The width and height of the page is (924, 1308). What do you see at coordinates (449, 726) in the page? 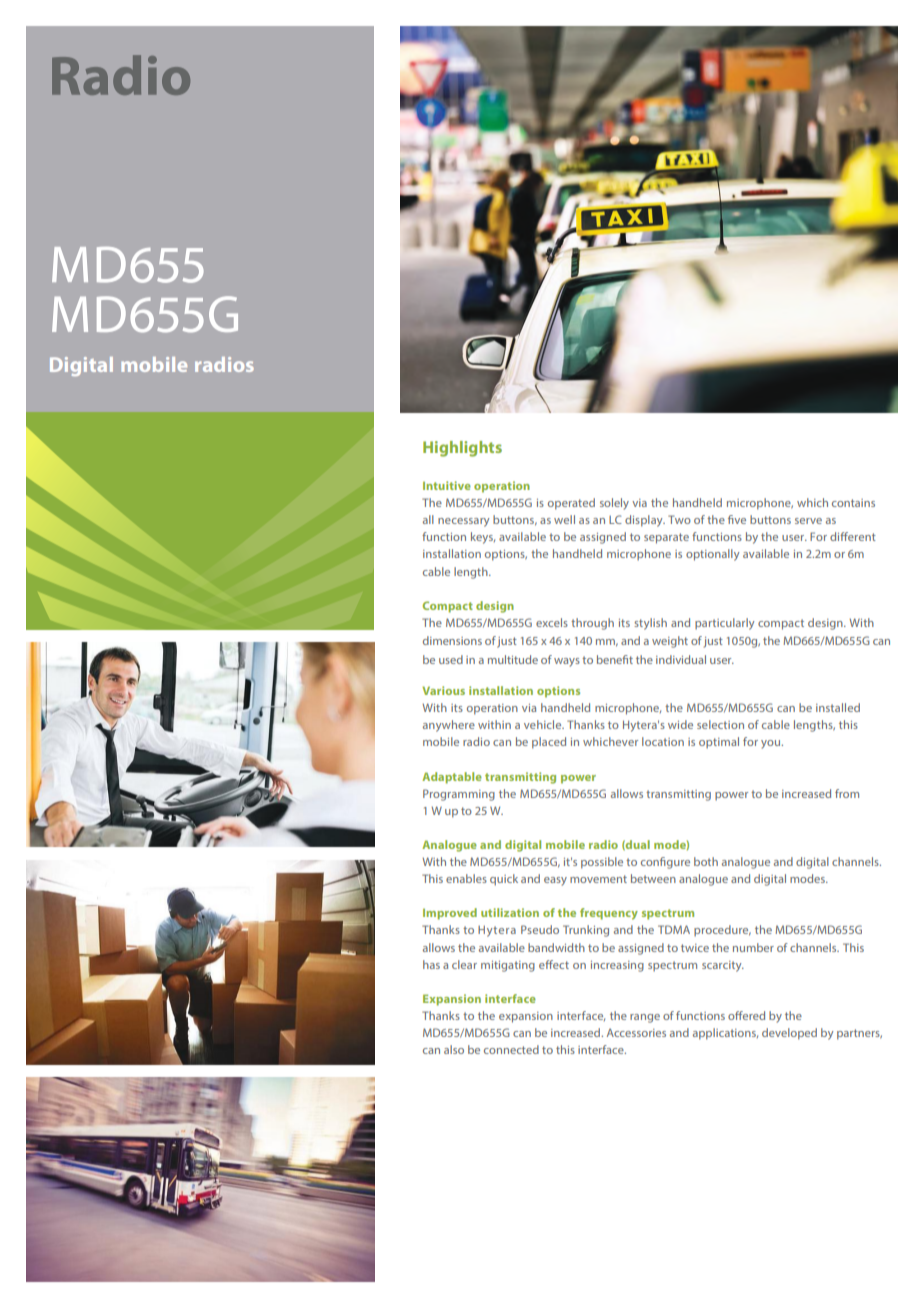
I see `anywhere` at bounding box center [449, 726].
